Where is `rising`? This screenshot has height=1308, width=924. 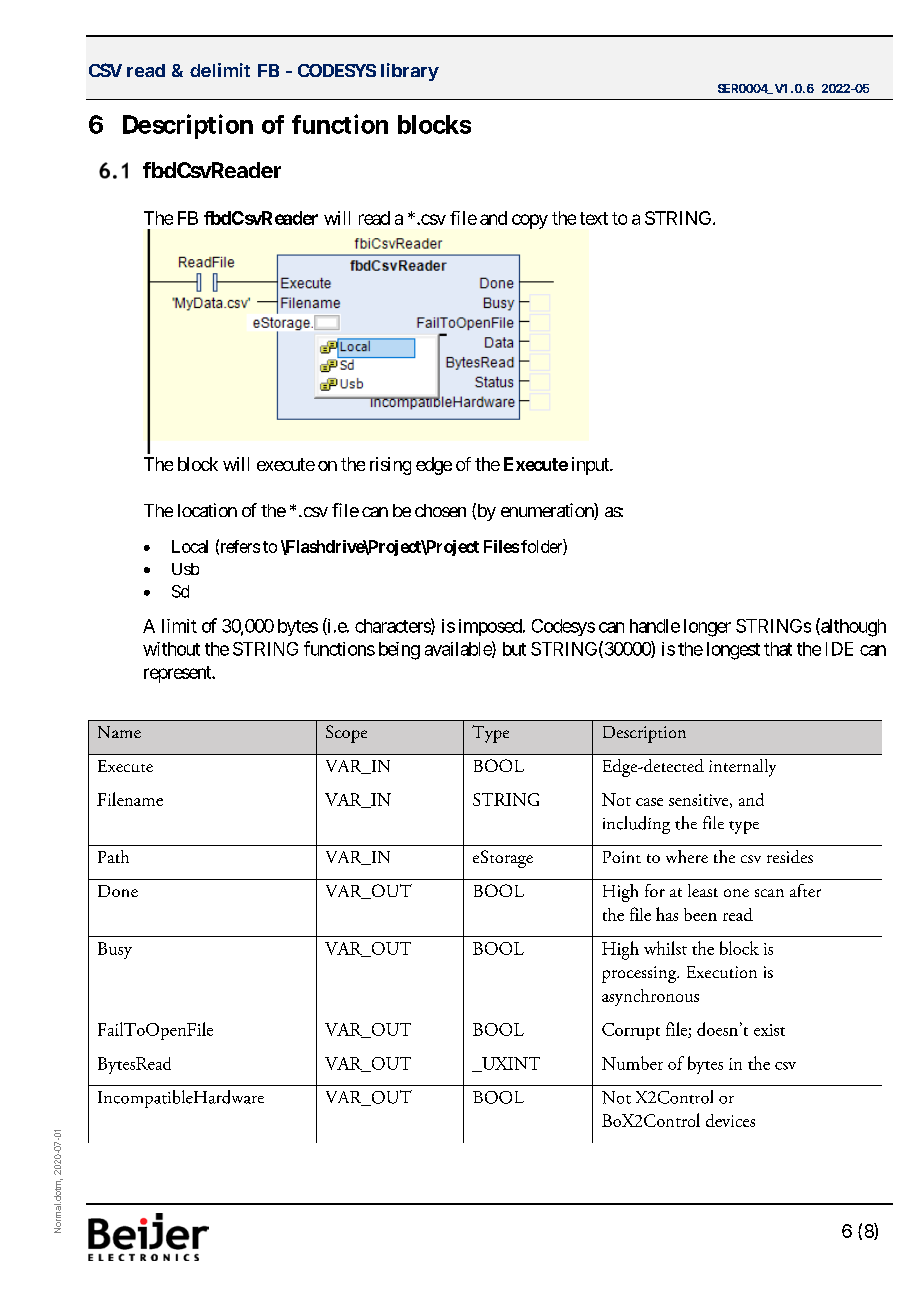
rising is located at coordinates (390, 466).
